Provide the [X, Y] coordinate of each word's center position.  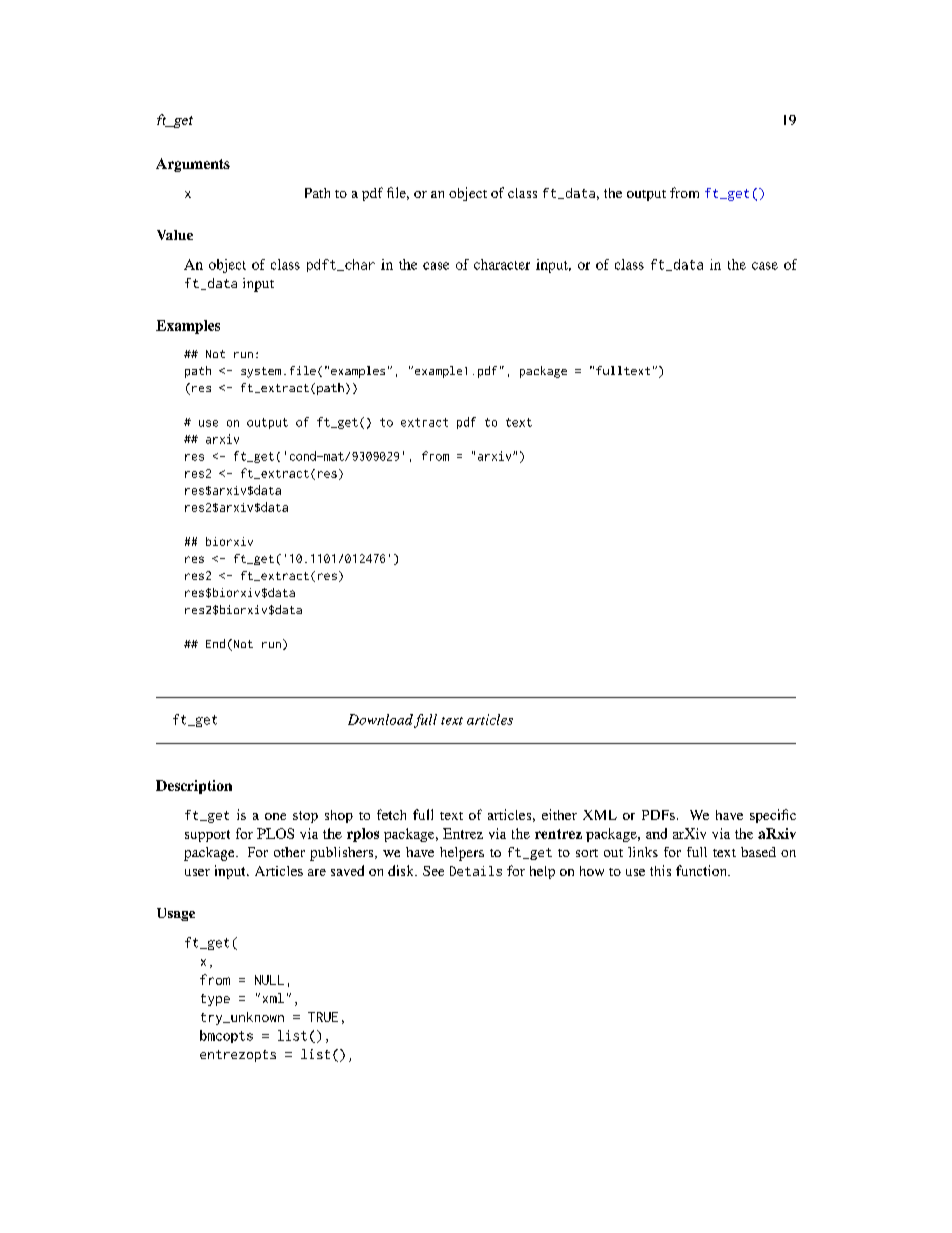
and [656, 833]
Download [380, 719]
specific [773, 816]
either [559, 814]
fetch [391, 814]
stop [305, 817]
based [758, 852]
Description [194, 787]
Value [175, 235]
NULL [269, 980]
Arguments [193, 165]
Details [476, 871]
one [275, 816]
